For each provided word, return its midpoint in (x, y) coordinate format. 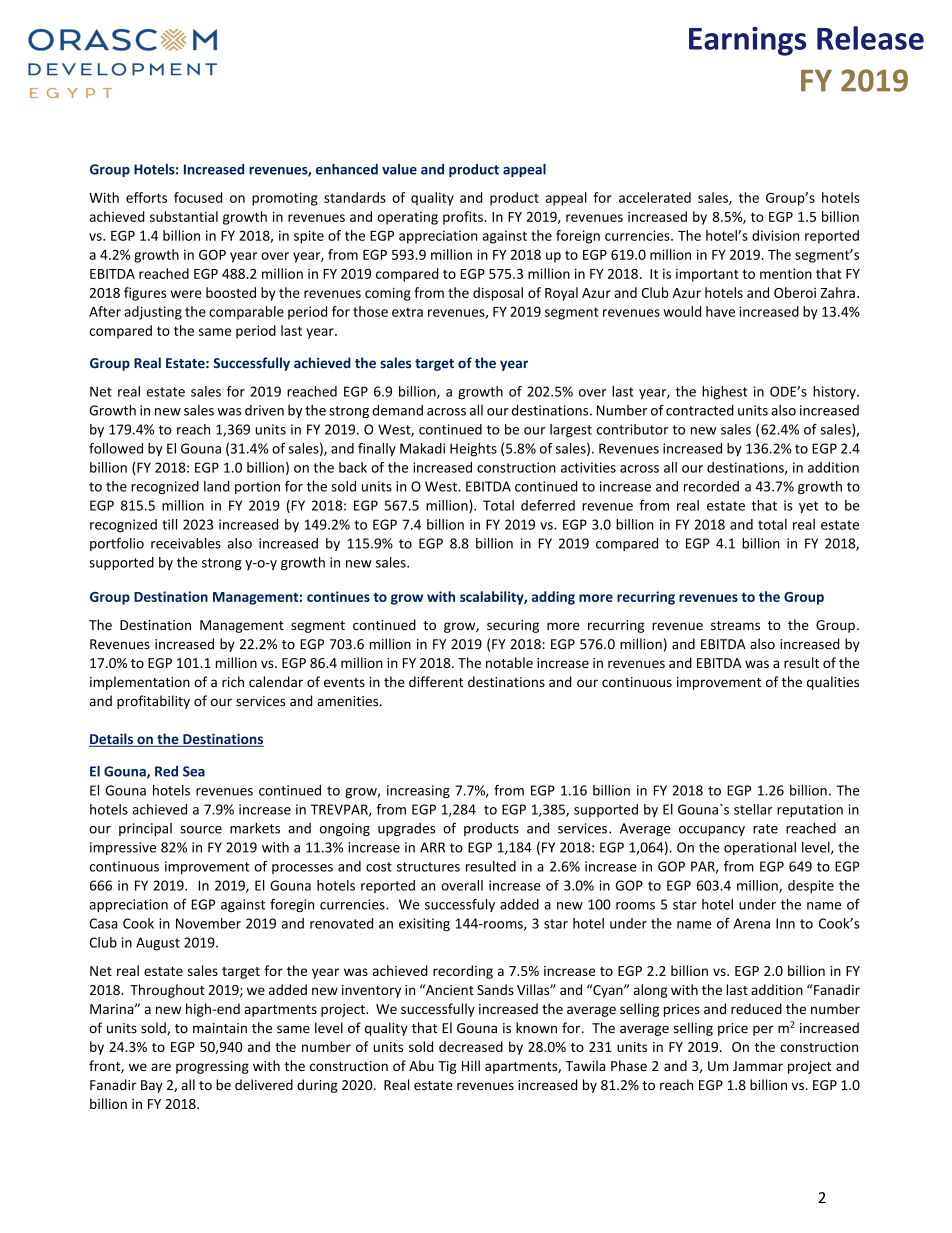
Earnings (747, 41)
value (399, 169)
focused (198, 197)
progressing (212, 1067)
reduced (756, 1008)
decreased (471, 1046)
